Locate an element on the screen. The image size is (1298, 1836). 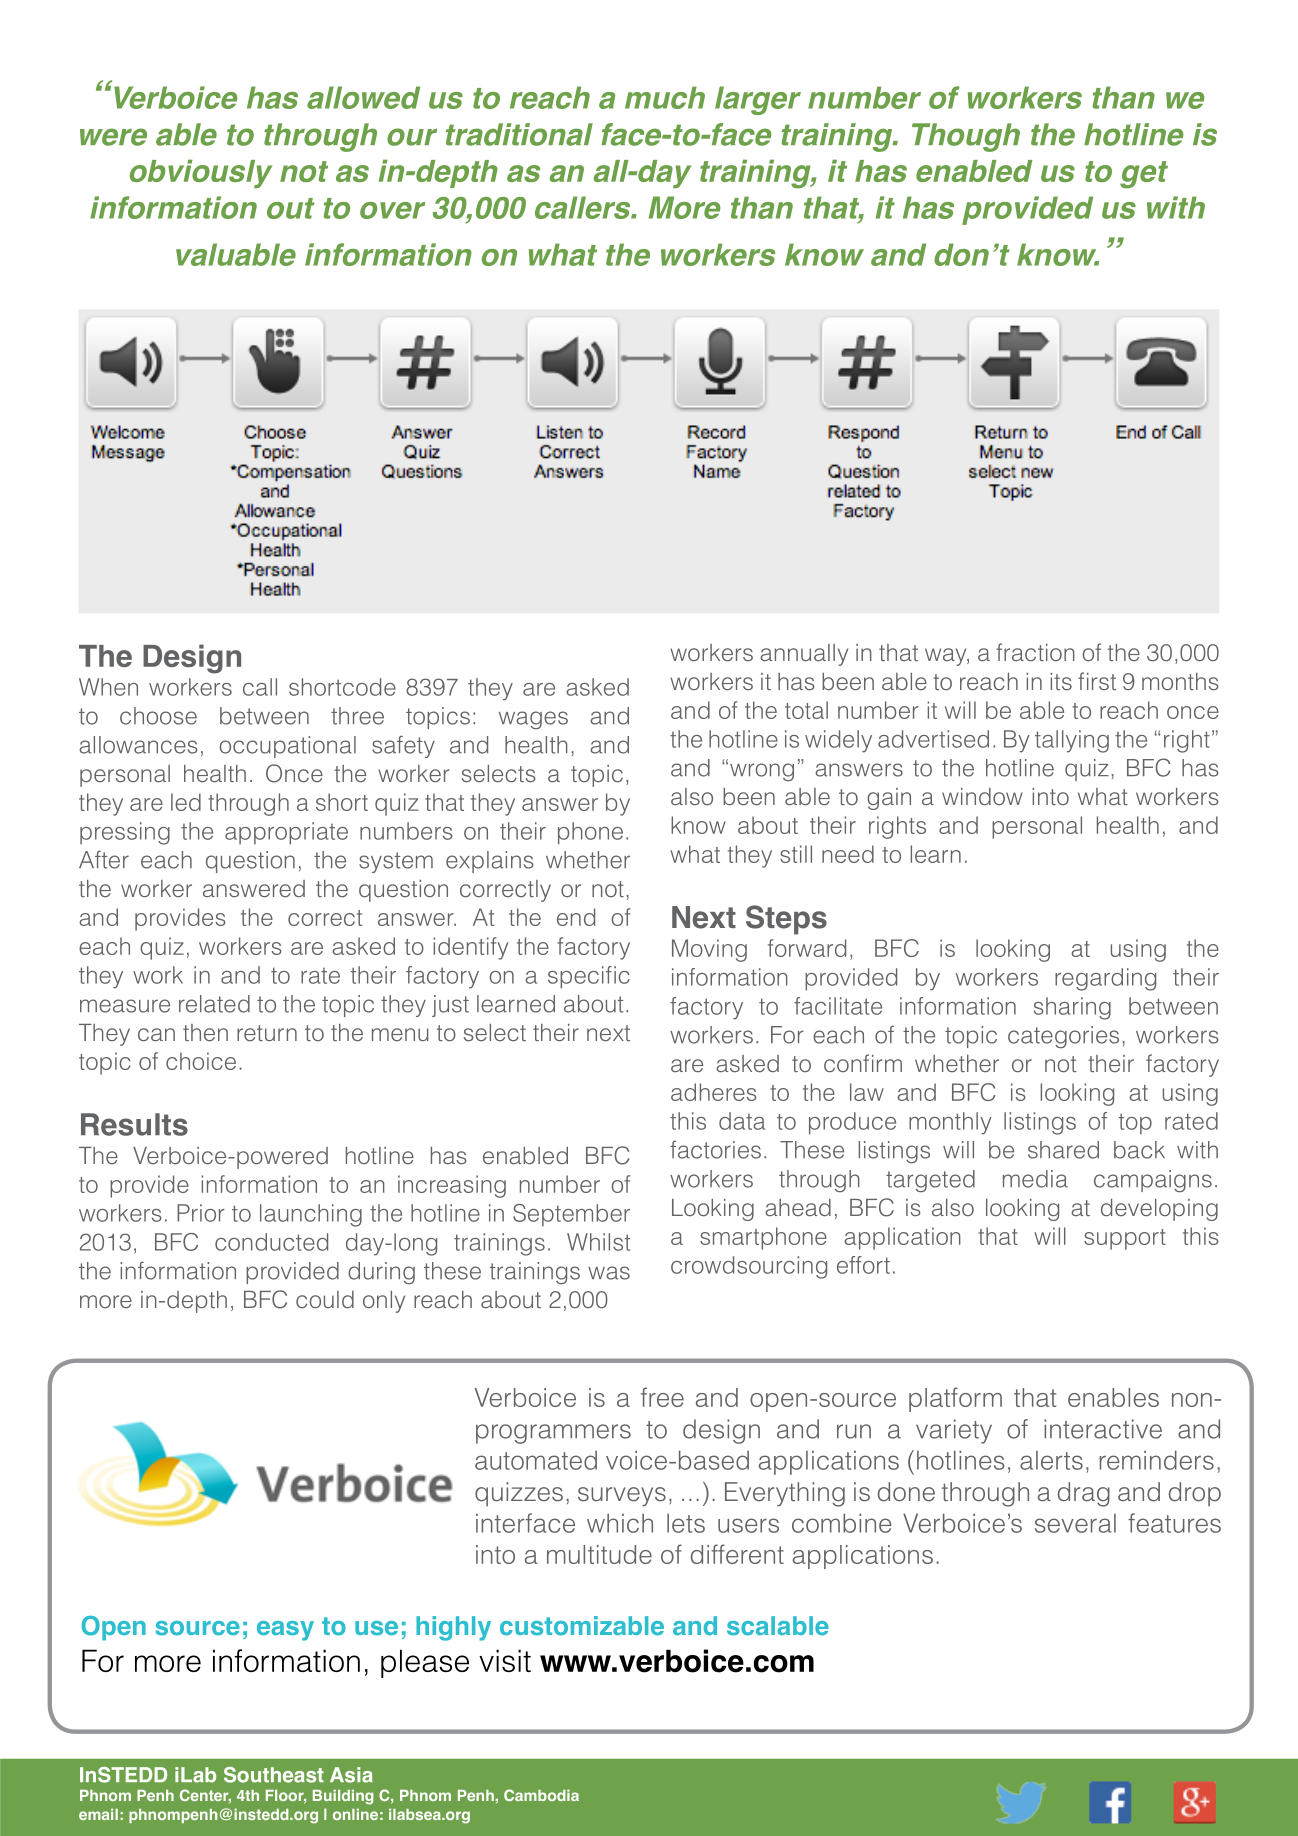
Southeast is located at coordinates (274, 1775).
